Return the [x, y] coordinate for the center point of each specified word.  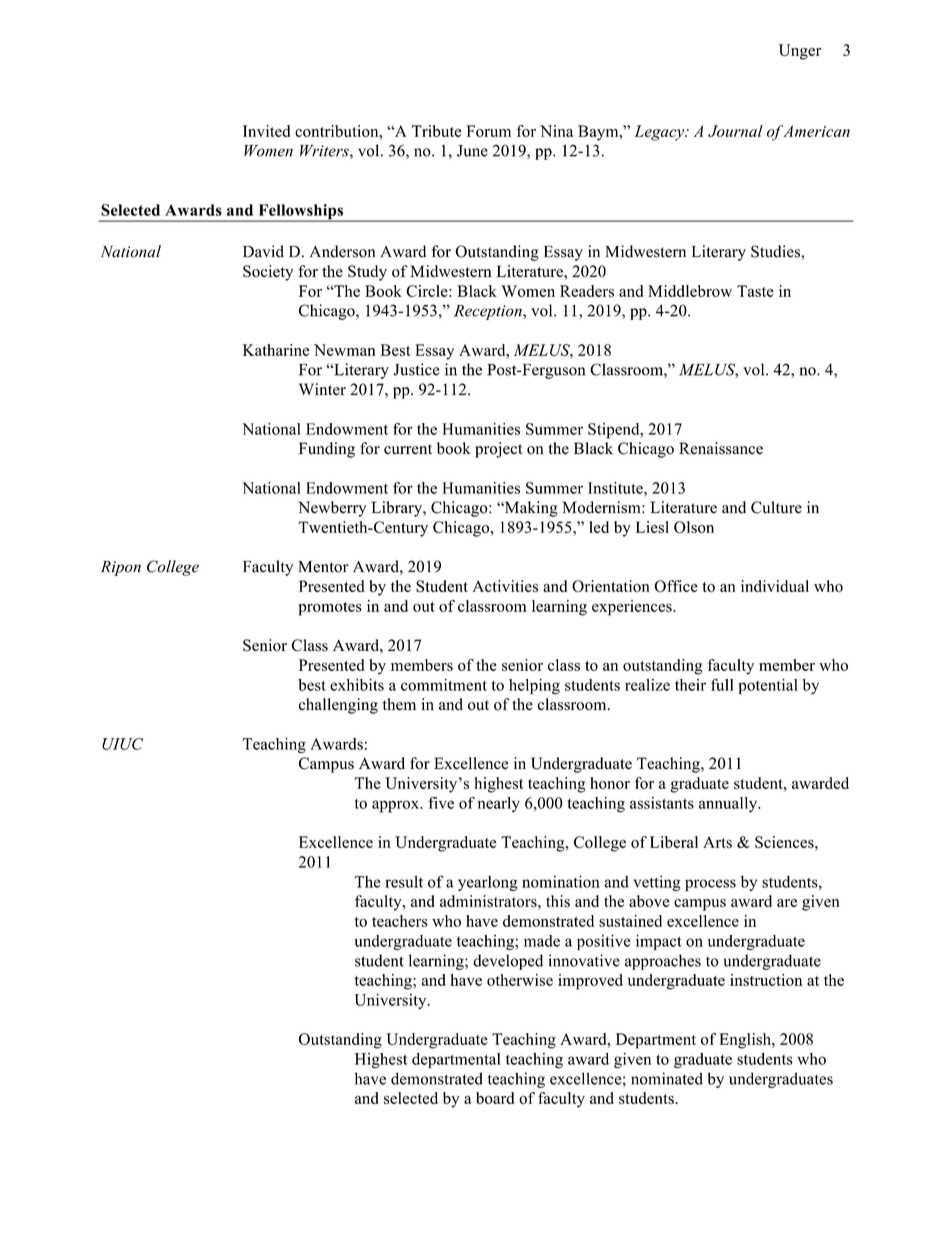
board [495, 1098]
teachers [400, 921]
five [441, 803]
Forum [488, 131]
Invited [266, 131]
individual [775, 586]
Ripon [121, 568]
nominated [667, 1078]
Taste [755, 291]
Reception [489, 312]
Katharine [276, 350]
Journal [735, 131]
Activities [505, 586]
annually [729, 804]
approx [396, 806]
